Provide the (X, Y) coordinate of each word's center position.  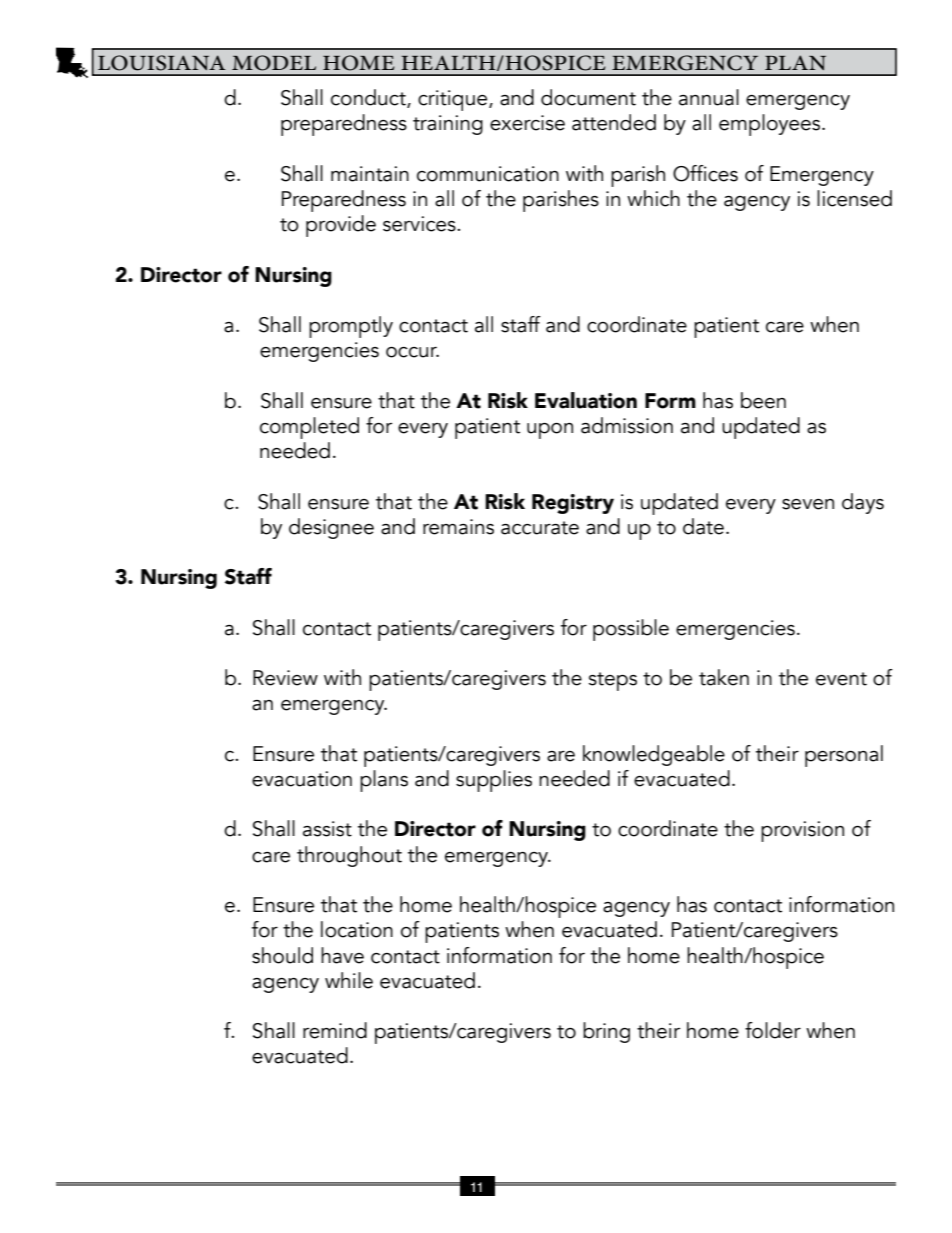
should (282, 955)
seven (808, 504)
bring (606, 1032)
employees (771, 125)
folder (773, 1030)
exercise (527, 123)
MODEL (274, 63)
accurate (540, 528)
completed (309, 428)
